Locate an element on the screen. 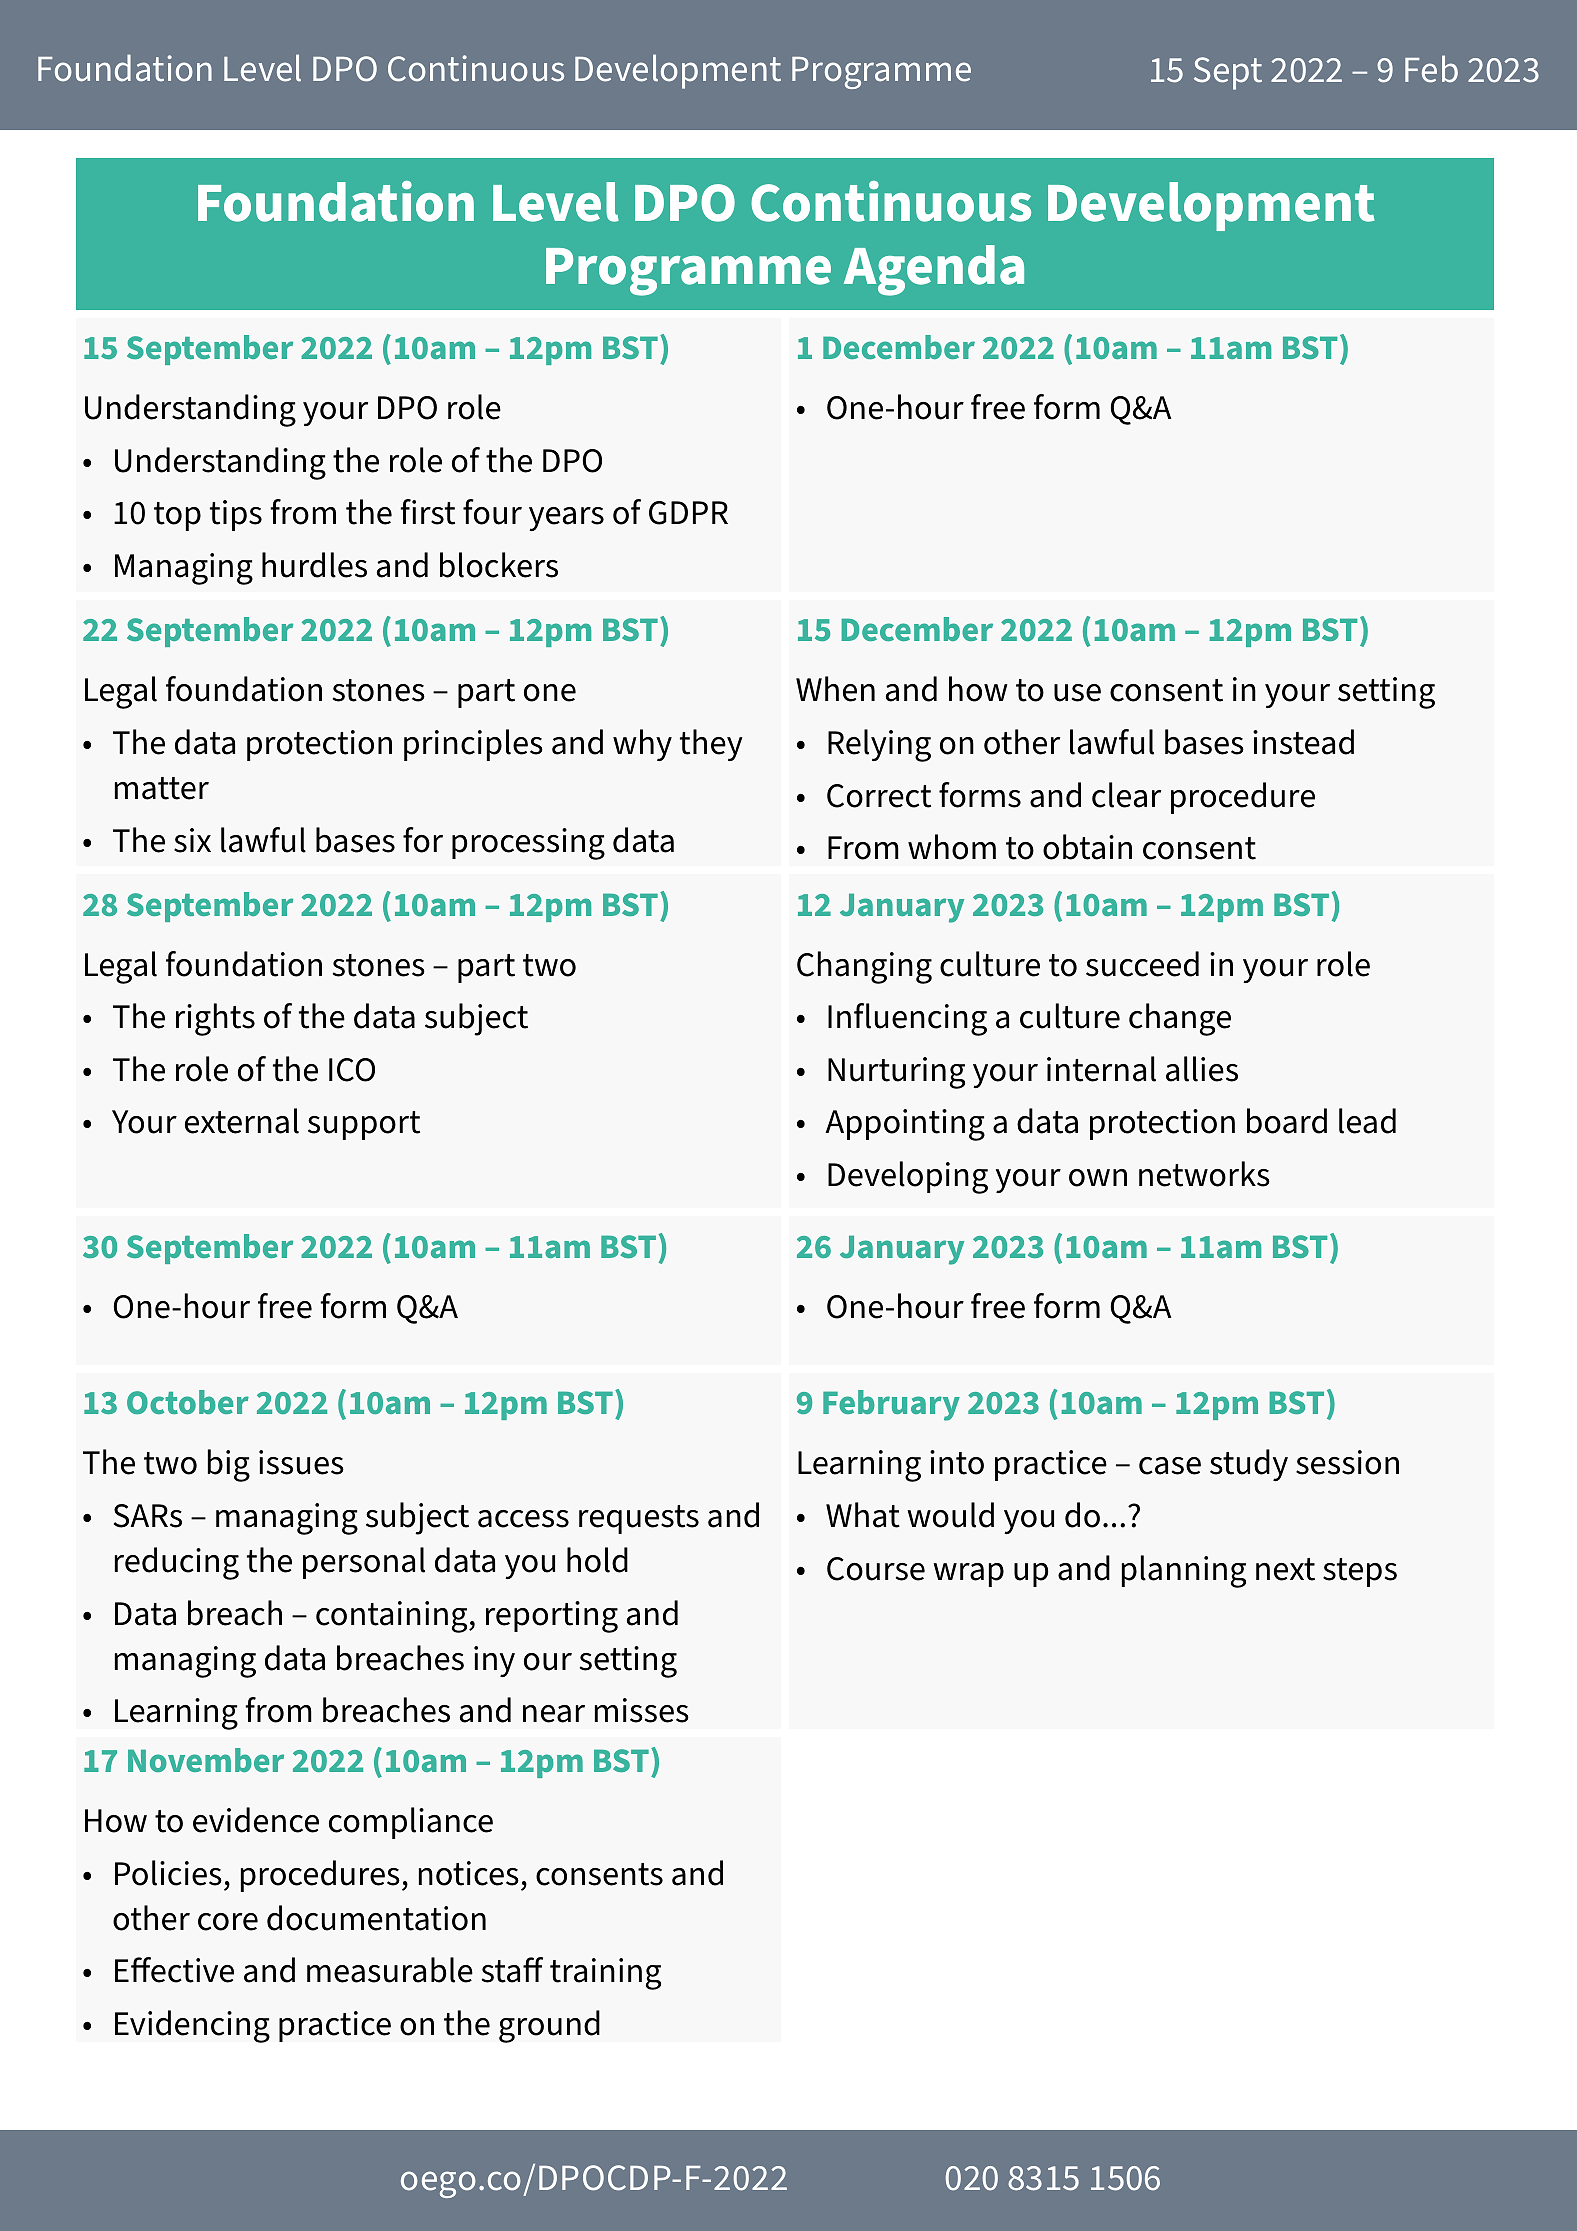 This screenshot has height=2231, width=1577. tips is located at coordinates (236, 515).
